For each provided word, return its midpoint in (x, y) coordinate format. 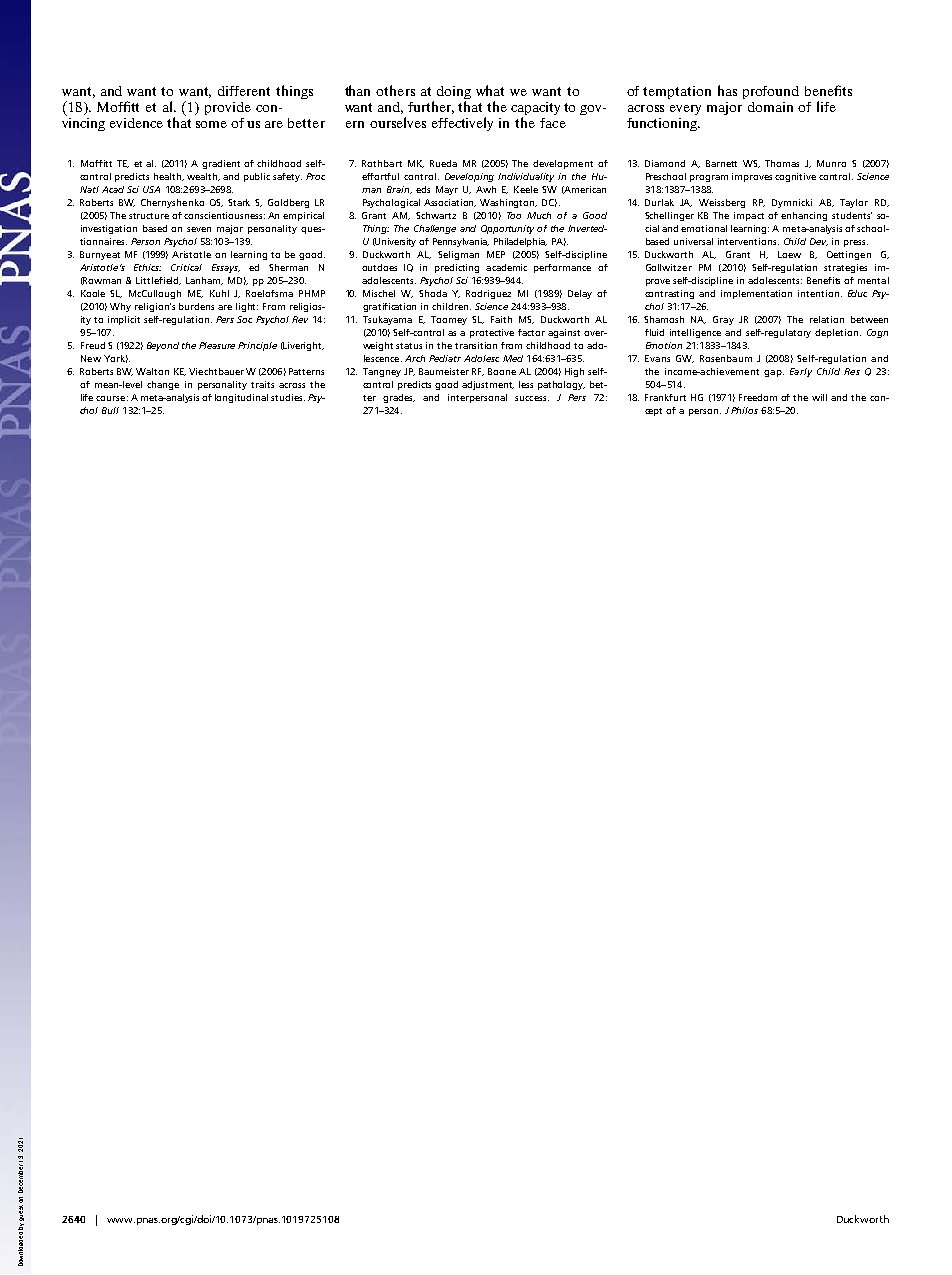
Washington (508, 203)
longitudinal (241, 398)
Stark (239, 202)
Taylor (854, 203)
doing (454, 94)
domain (770, 107)
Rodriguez (488, 294)
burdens (196, 306)
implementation (756, 294)
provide (228, 108)
